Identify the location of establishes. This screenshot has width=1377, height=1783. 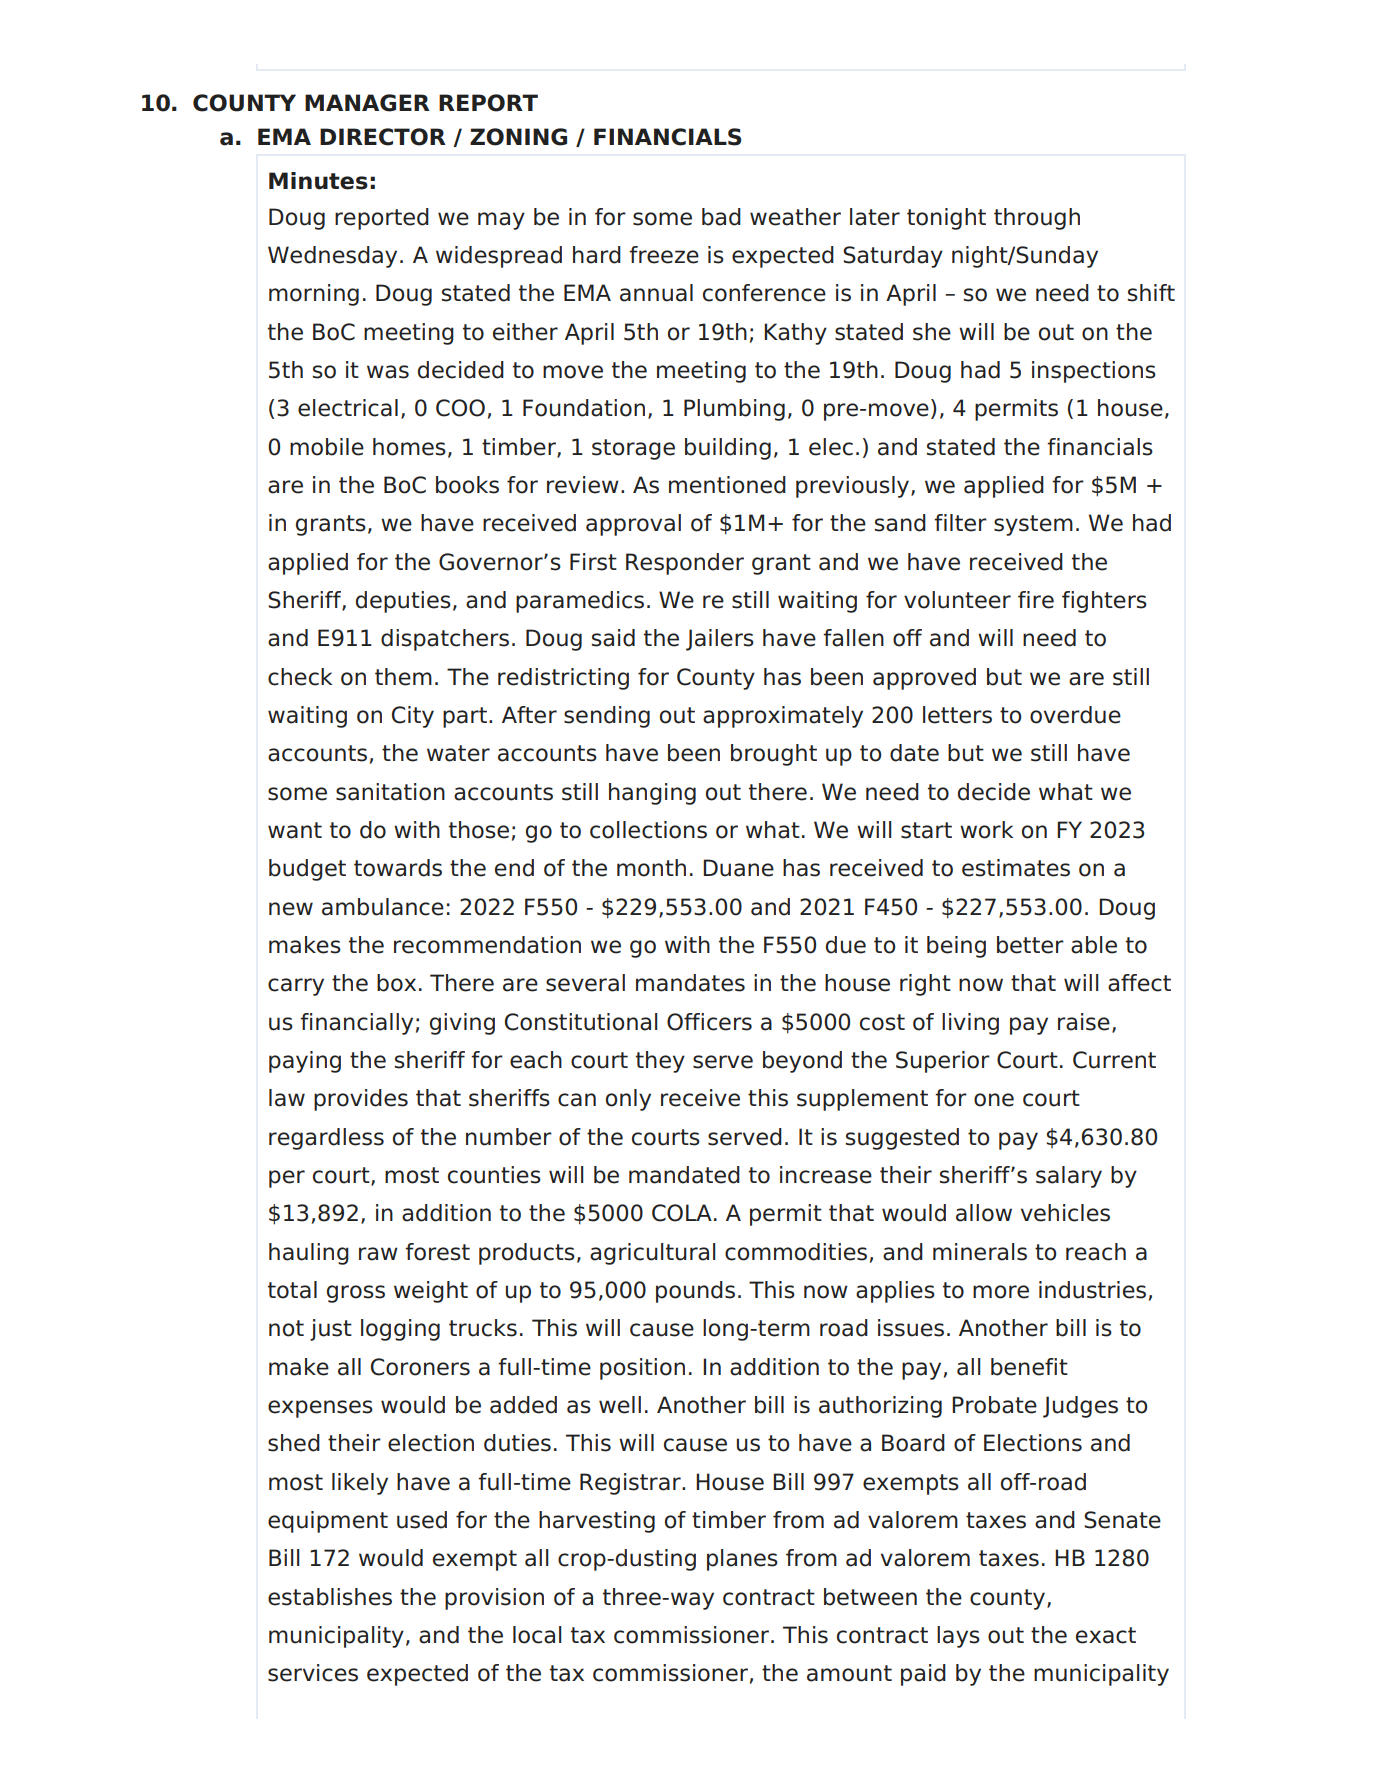
(330, 1597).
